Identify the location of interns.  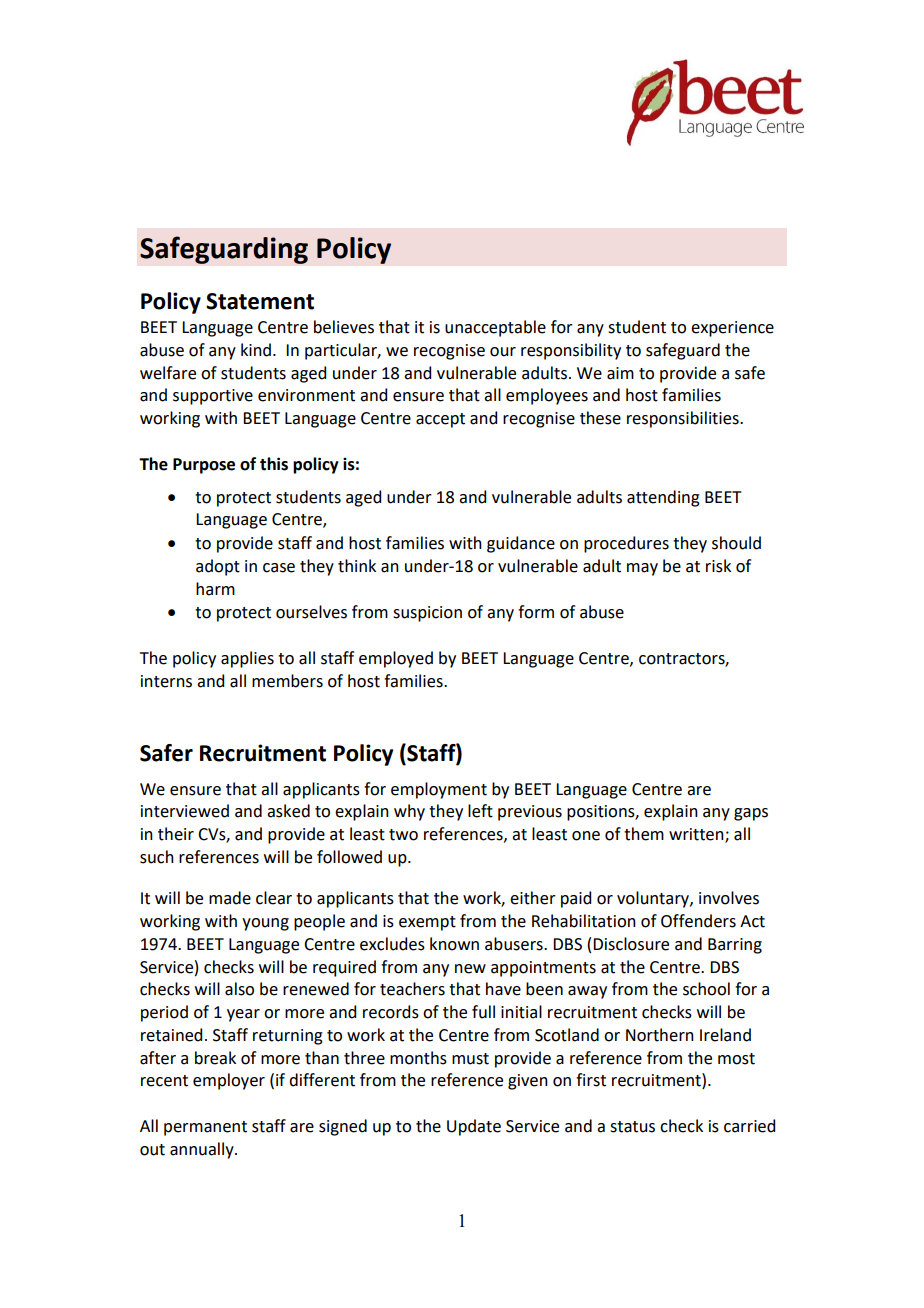
(166, 681).
